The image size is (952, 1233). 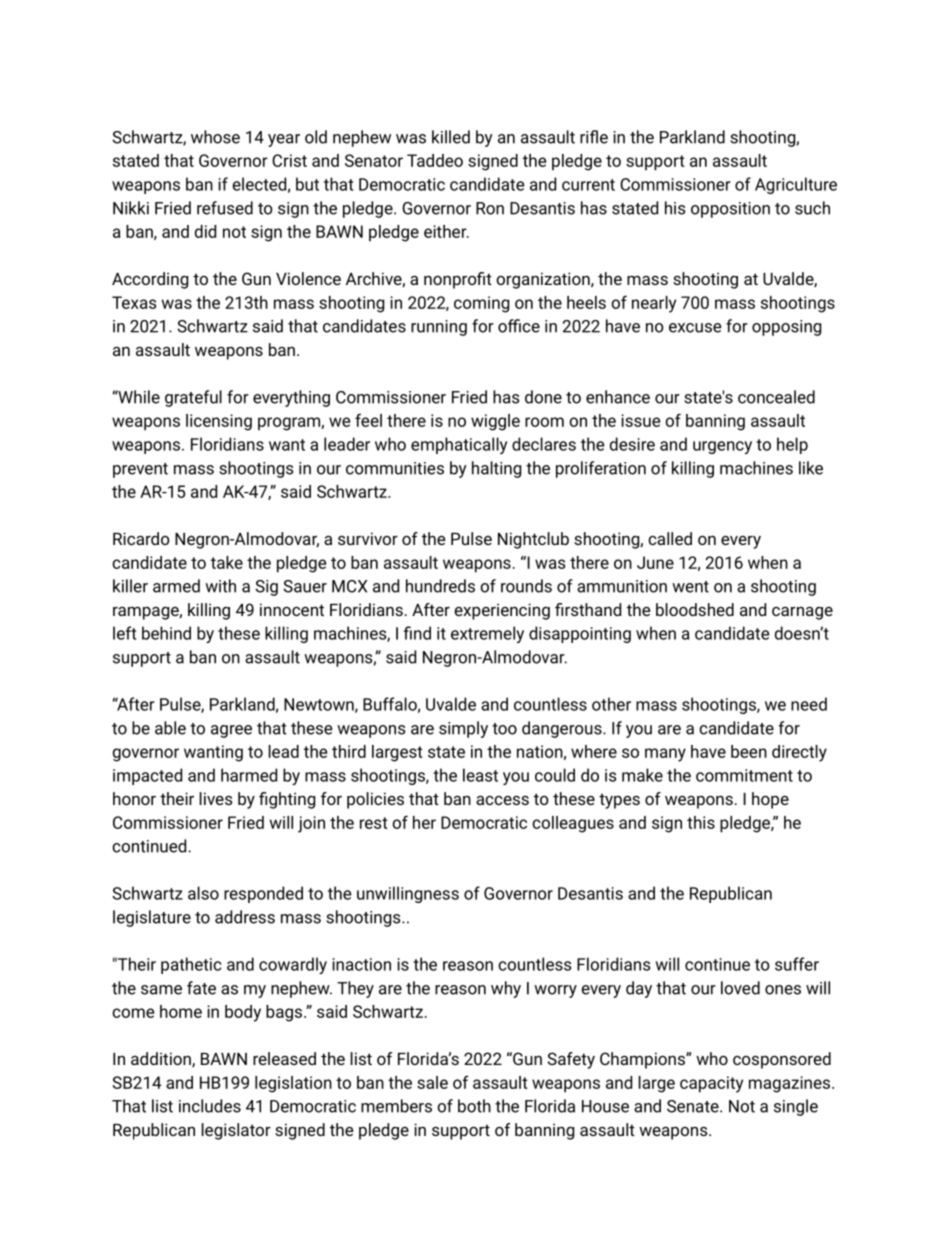 I want to click on concealed, so click(x=776, y=397).
